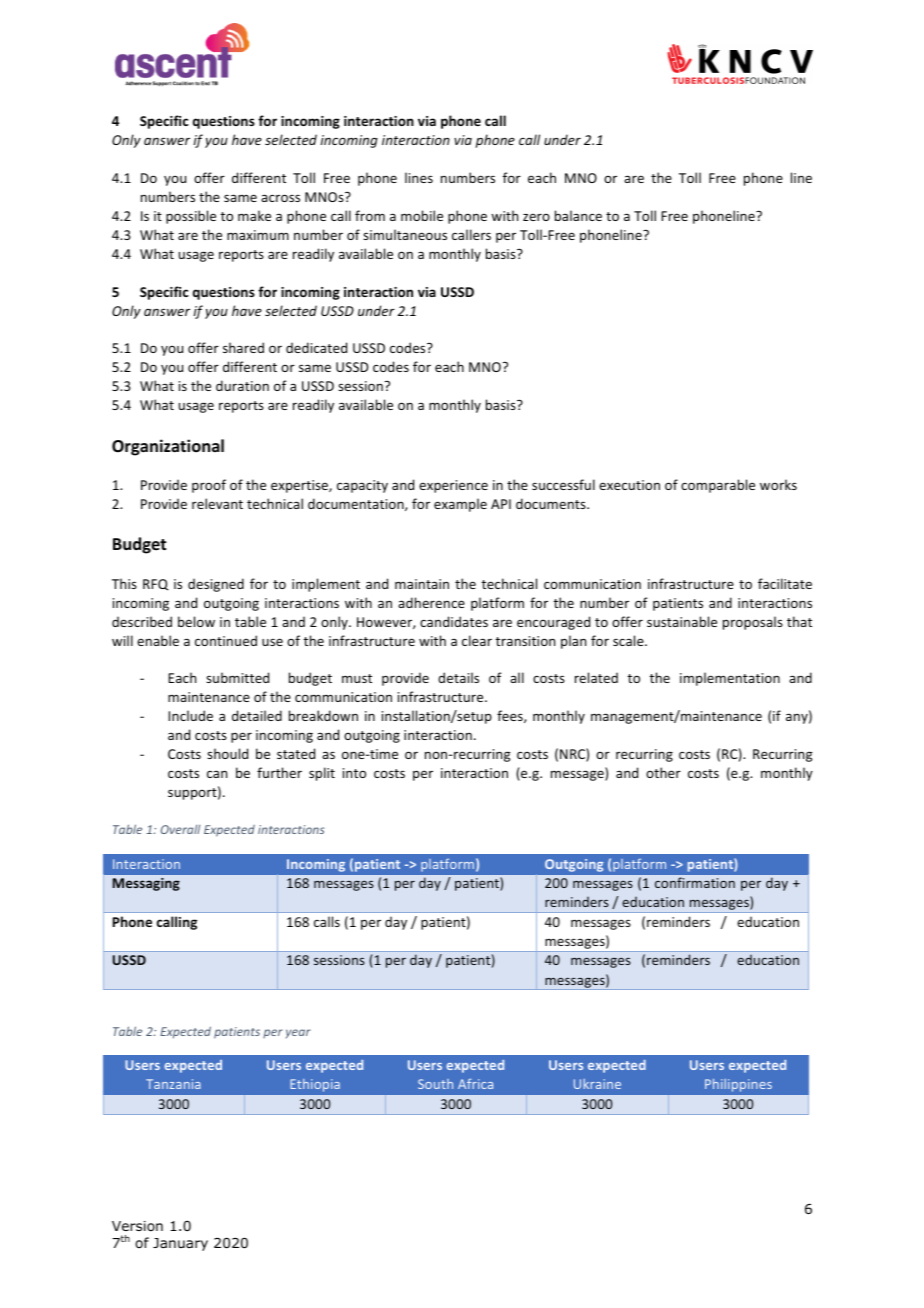  Describe the element at coordinates (180, 1244) in the screenshot. I see `January` at that location.
